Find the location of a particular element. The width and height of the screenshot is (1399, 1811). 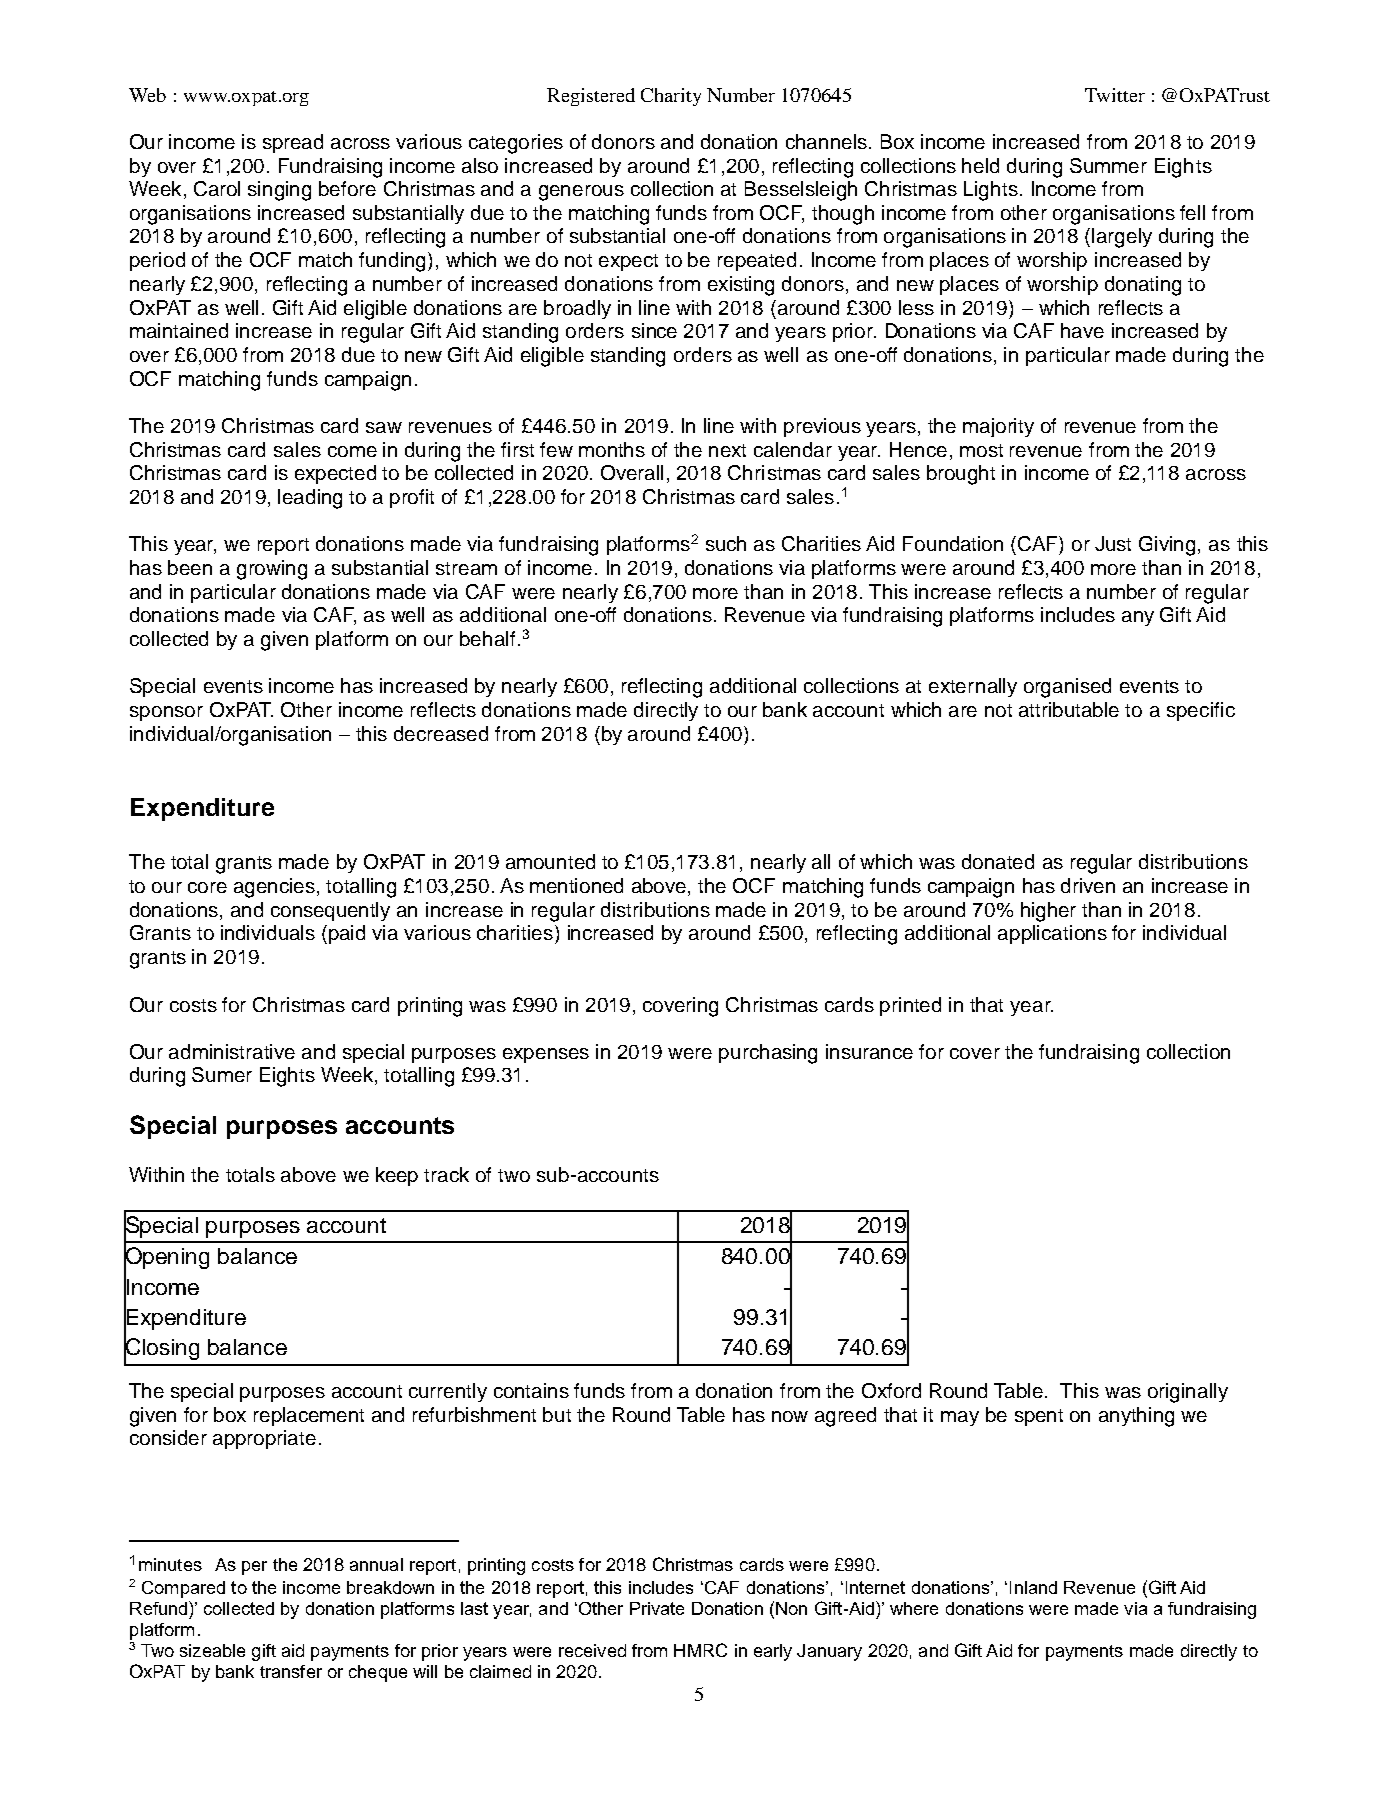

spread is located at coordinates (293, 143).
